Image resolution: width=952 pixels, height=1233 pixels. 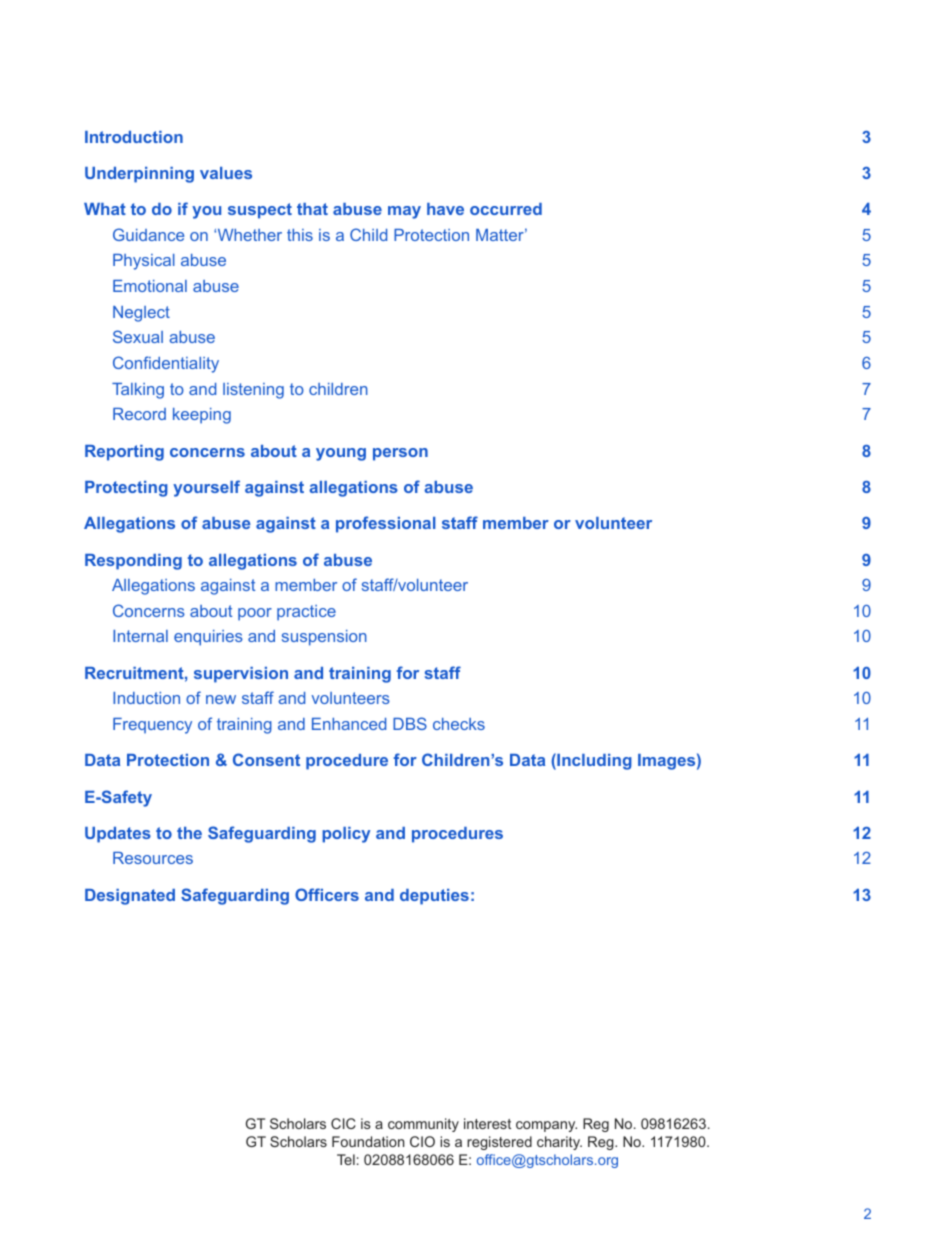 What do you see at coordinates (324, 638) in the screenshot?
I see `suspension` at bounding box center [324, 638].
